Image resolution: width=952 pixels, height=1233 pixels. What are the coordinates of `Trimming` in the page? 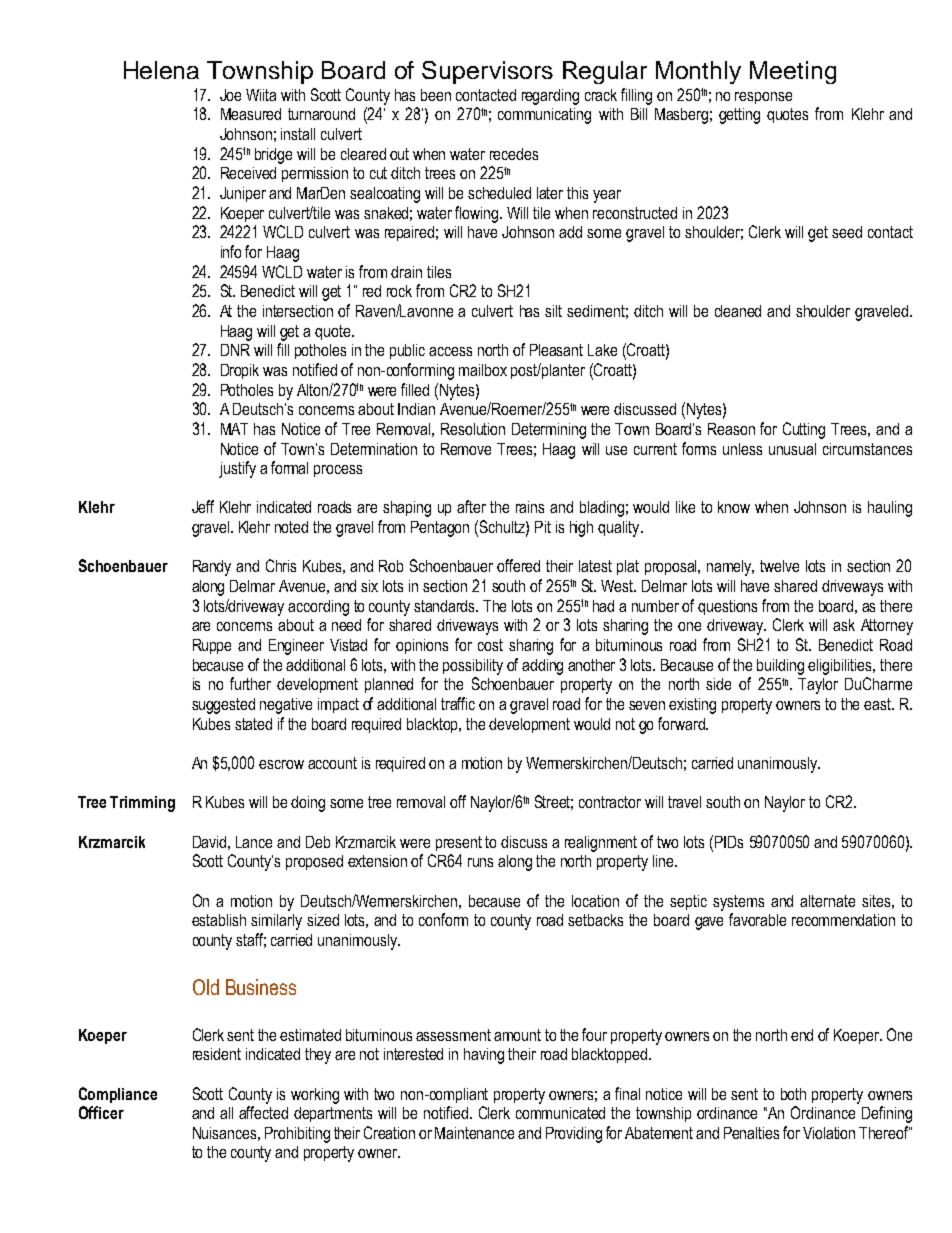 It's located at (142, 804).
